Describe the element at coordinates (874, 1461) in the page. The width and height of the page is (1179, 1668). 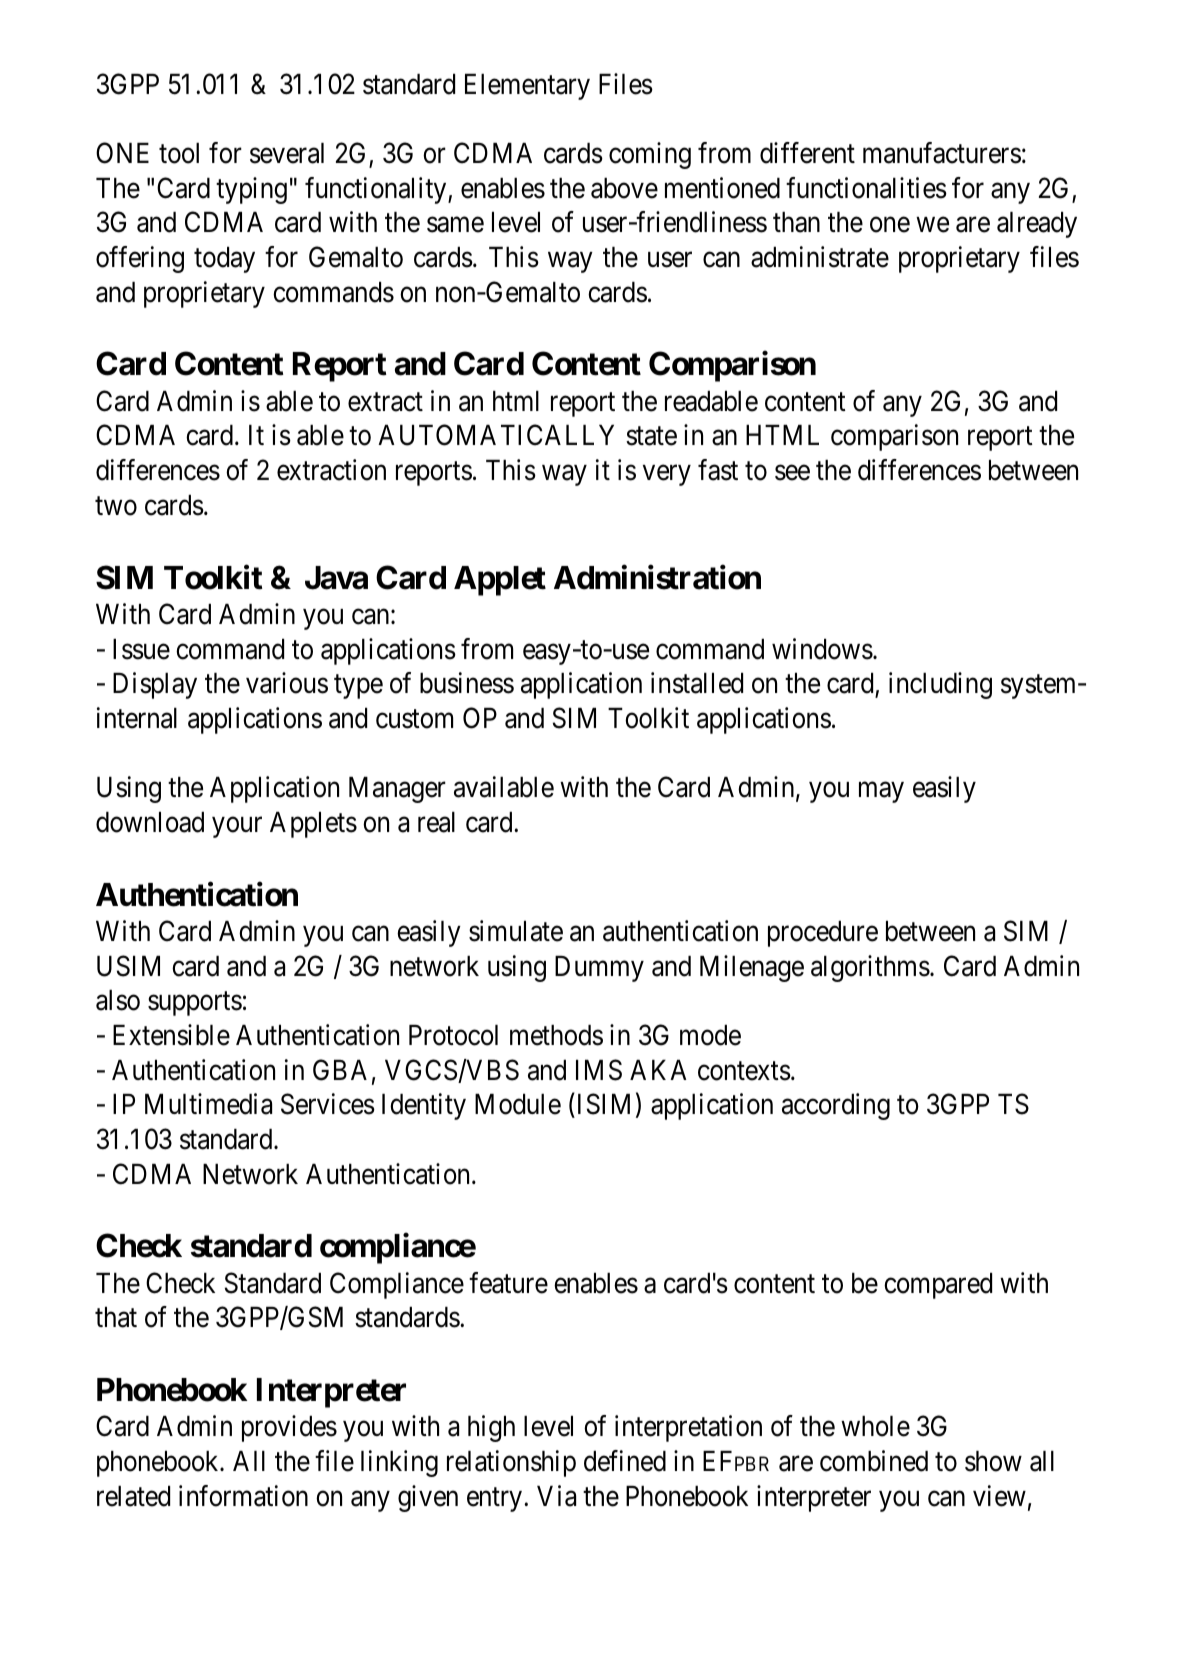
I see `combined` at that location.
